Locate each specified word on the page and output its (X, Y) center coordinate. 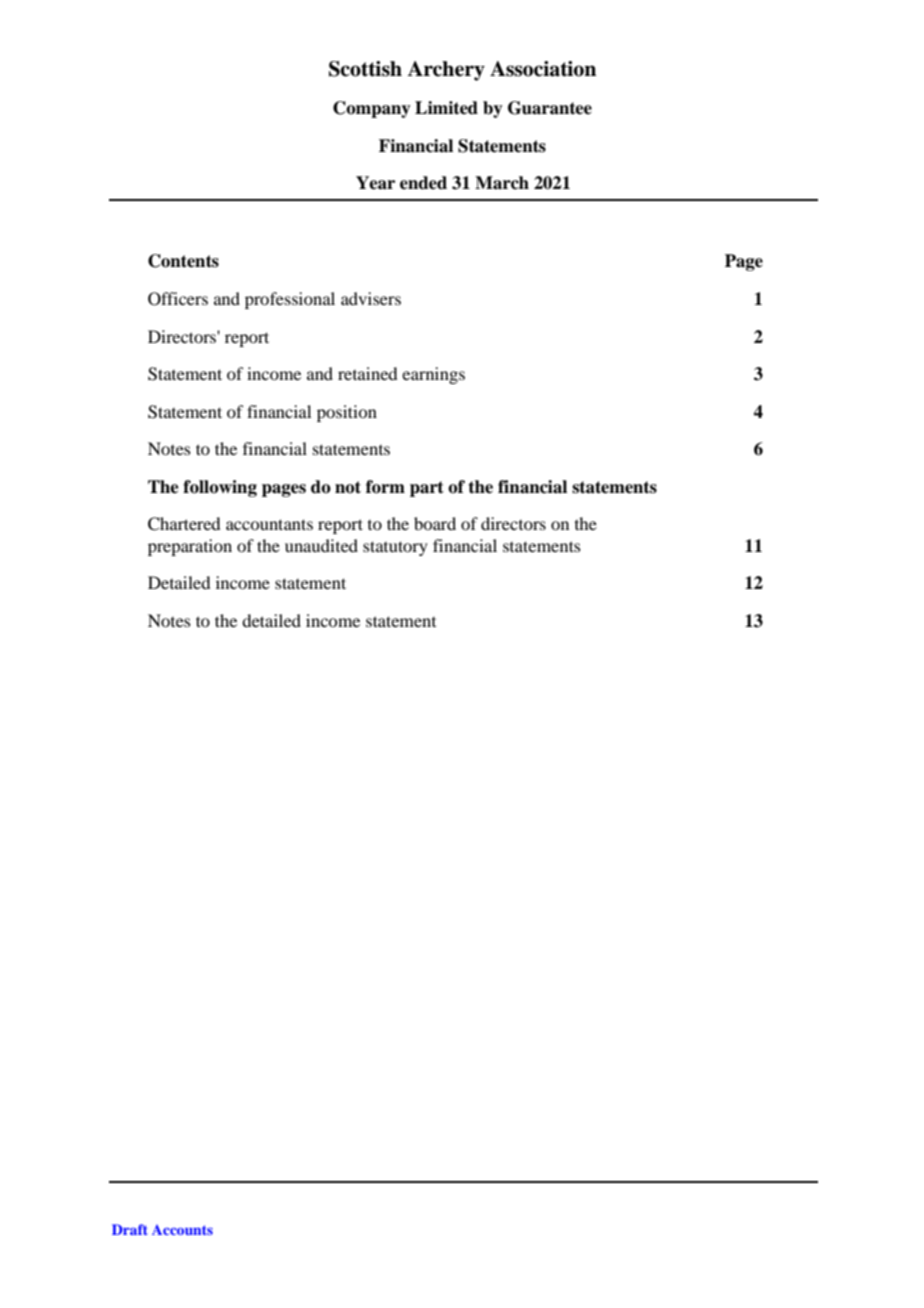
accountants (269, 524)
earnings (433, 375)
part (427, 489)
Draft (130, 1229)
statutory (395, 548)
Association (543, 69)
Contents (183, 261)
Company (372, 109)
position (347, 413)
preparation (190, 547)
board (435, 523)
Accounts (182, 1230)
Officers (178, 299)
